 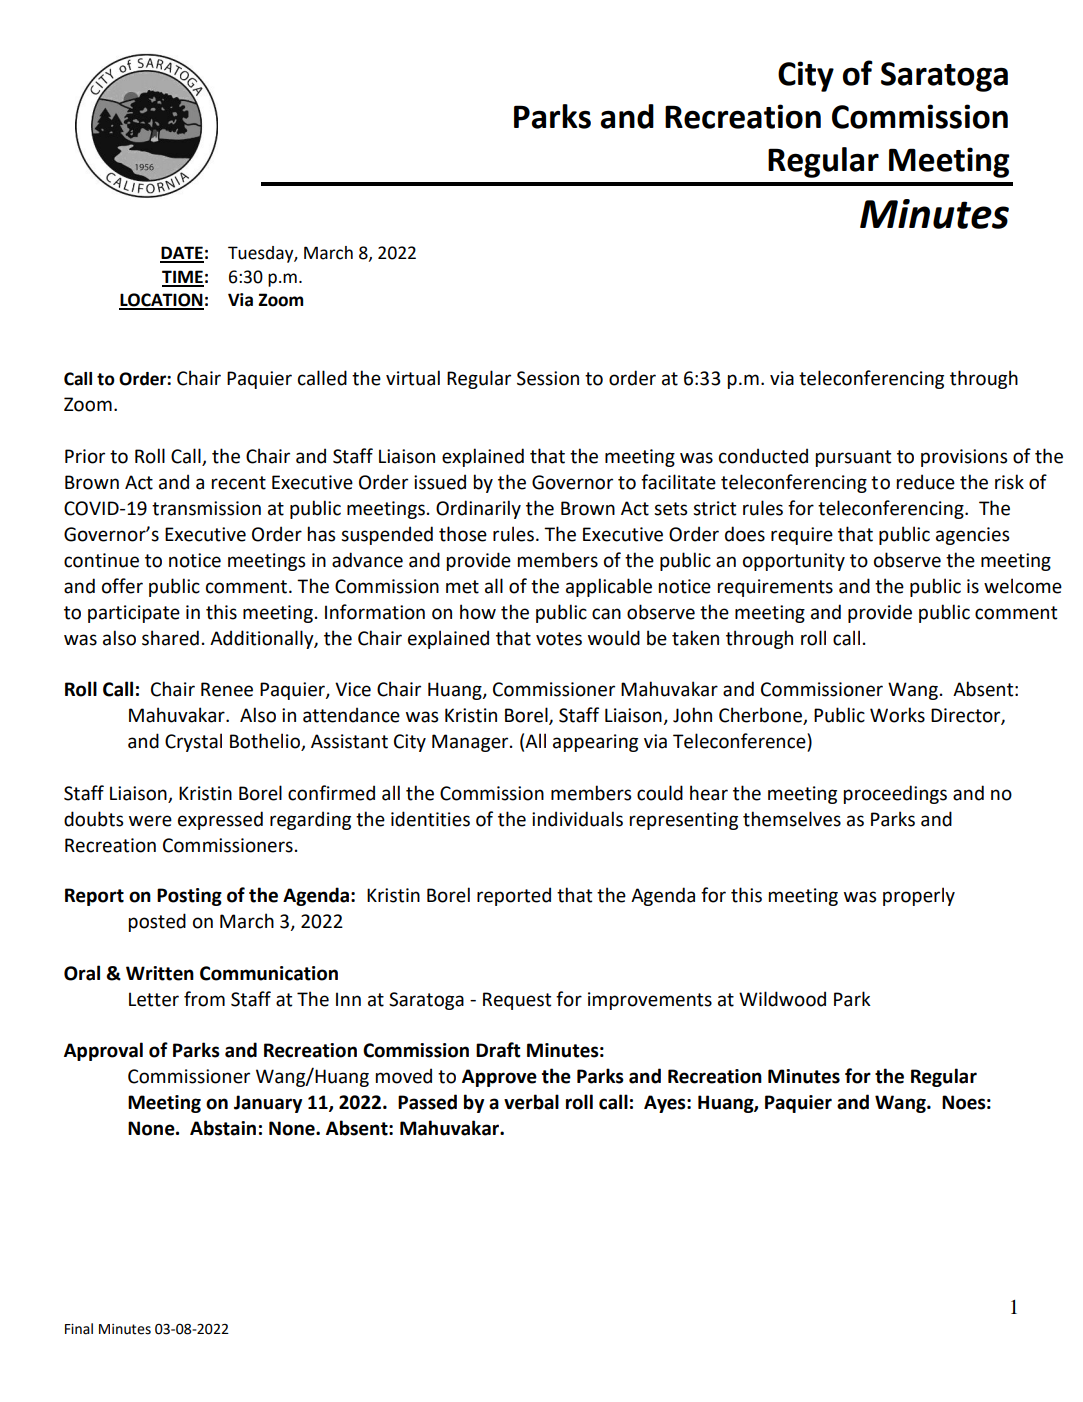 What do you see at coordinates (227, 689) in the screenshot?
I see `Renee` at bounding box center [227, 689].
